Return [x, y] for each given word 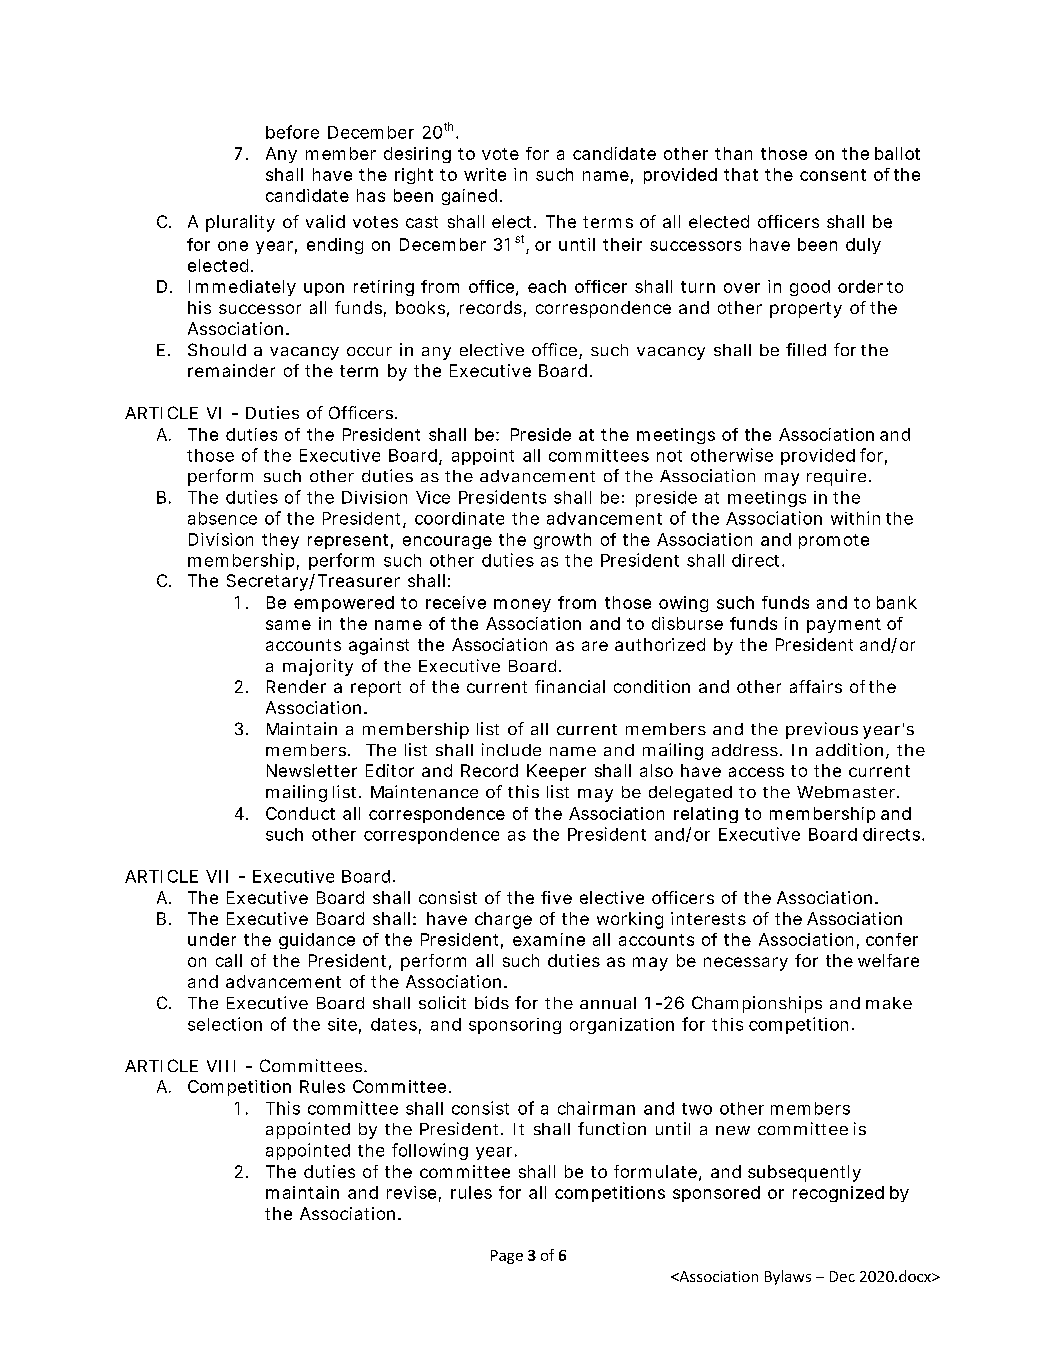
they [280, 541]
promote [834, 541]
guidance [317, 941]
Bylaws [788, 1277]
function [612, 1128]
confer [892, 939]
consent [833, 175]
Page [507, 1257]
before [292, 132]
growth [562, 541]
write [485, 174]
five [556, 897]
